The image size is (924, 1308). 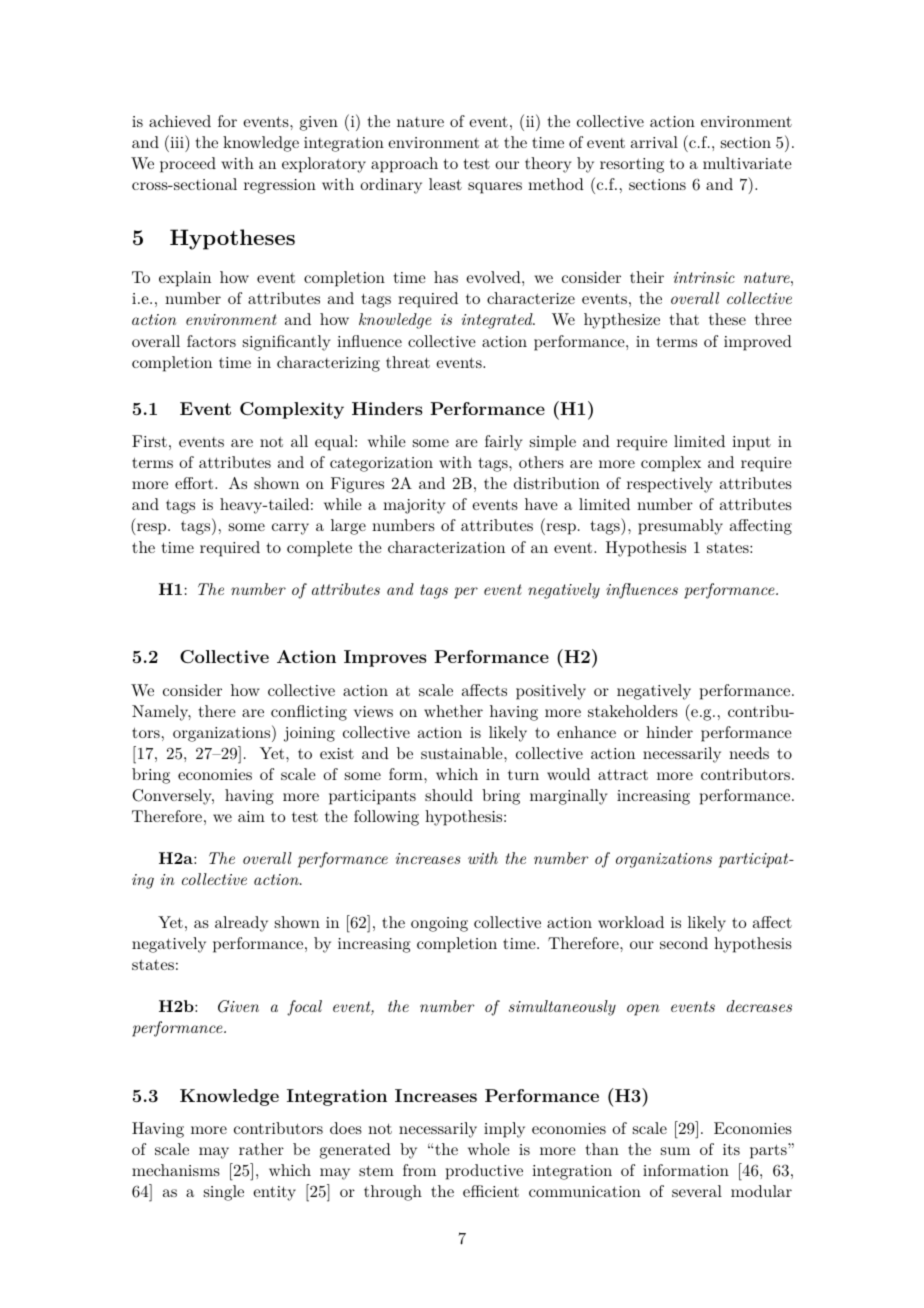 What do you see at coordinates (161, 713) in the document?
I see `Namely` at bounding box center [161, 713].
